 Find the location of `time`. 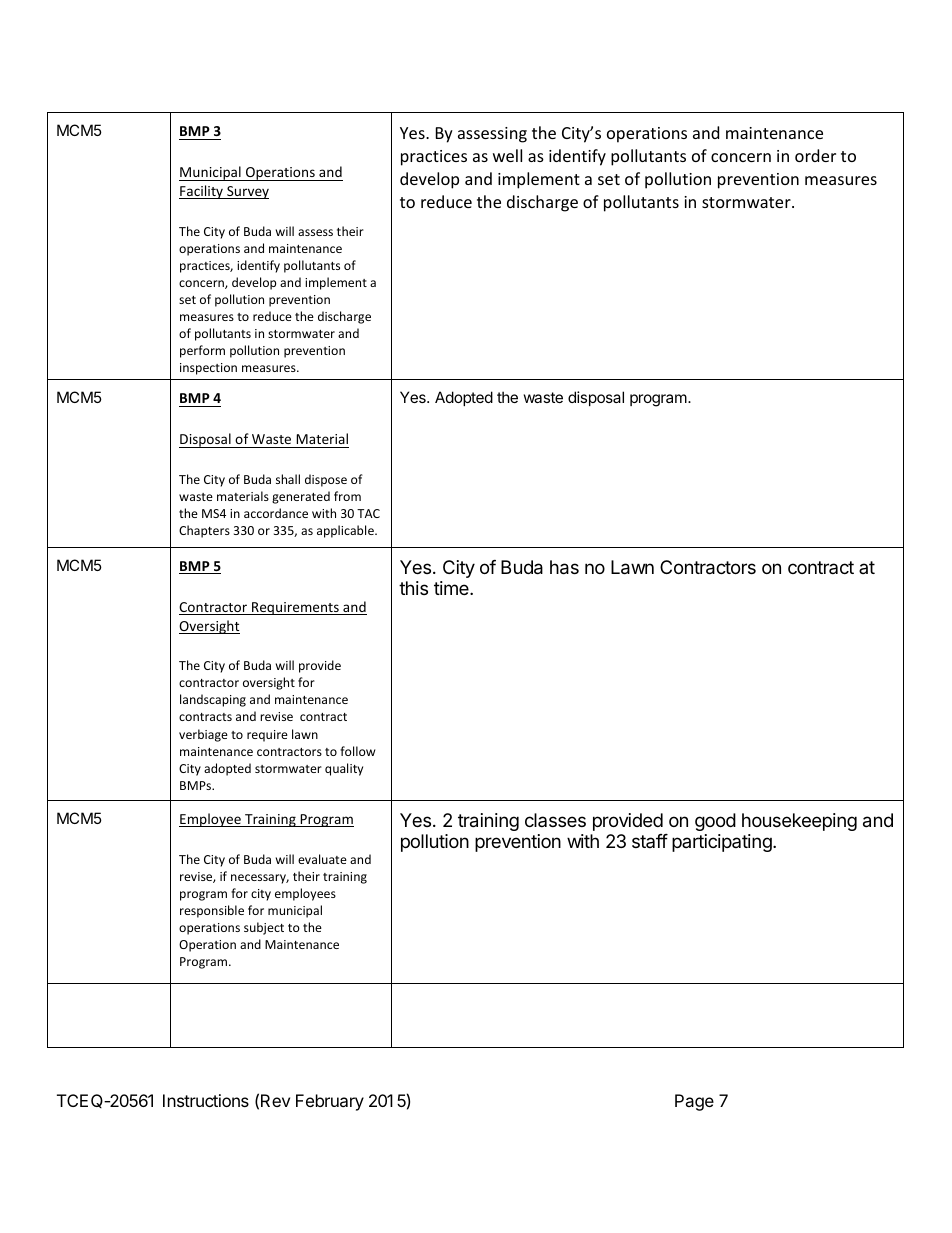

time is located at coordinates (452, 588).
